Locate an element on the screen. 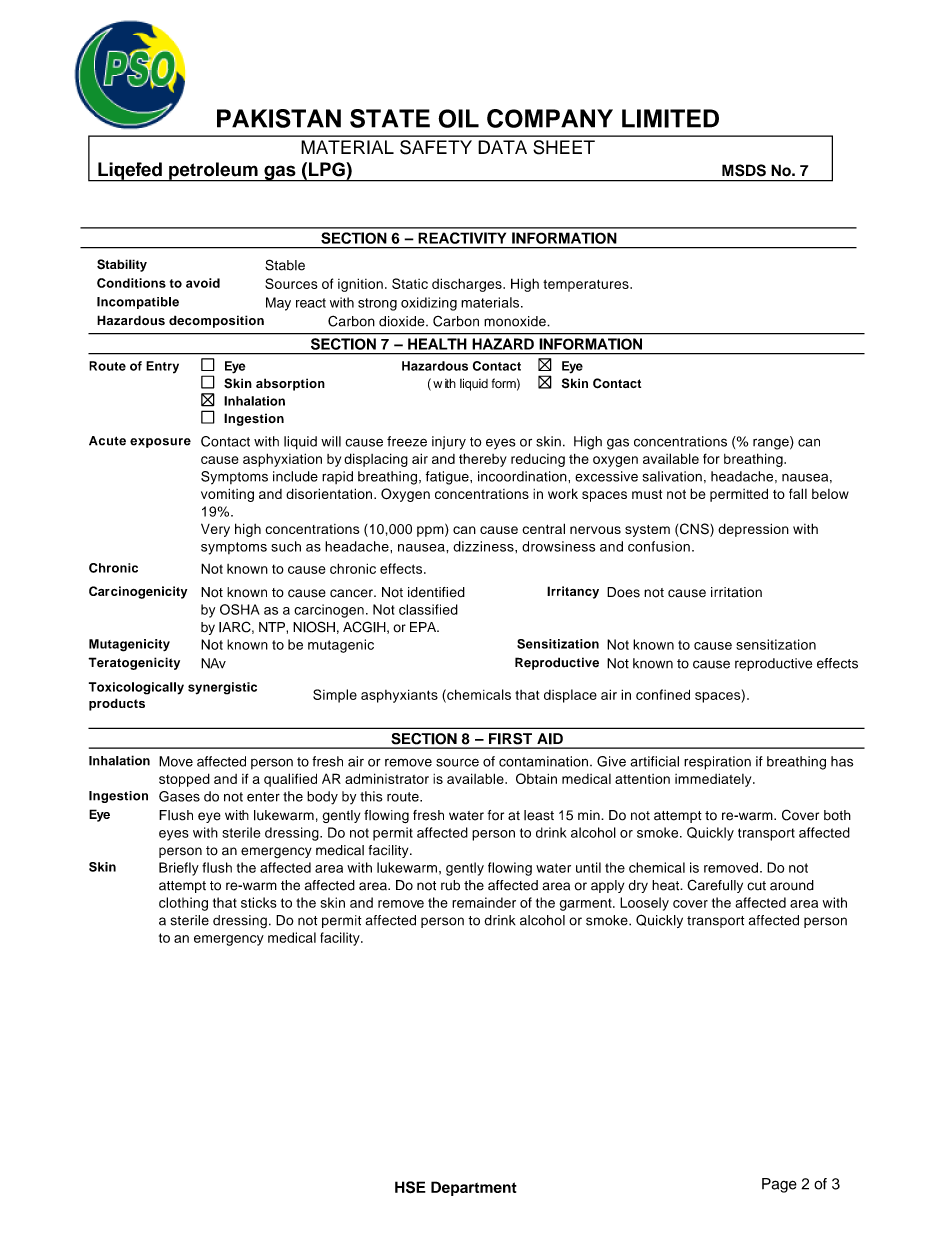 The image size is (952, 1233). synergistic is located at coordinates (222, 688).
